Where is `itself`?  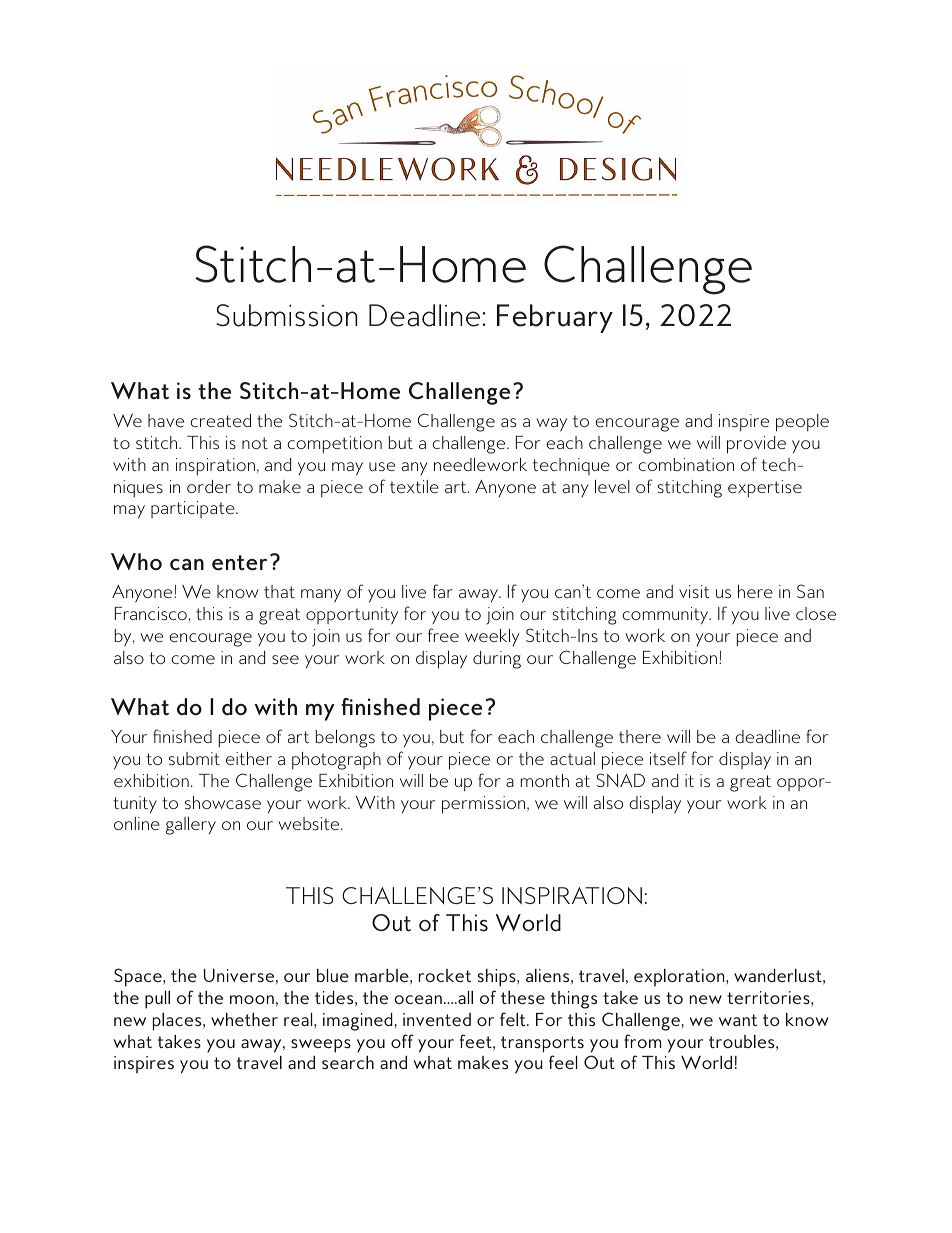 itself is located at coordinates (668, 758).
